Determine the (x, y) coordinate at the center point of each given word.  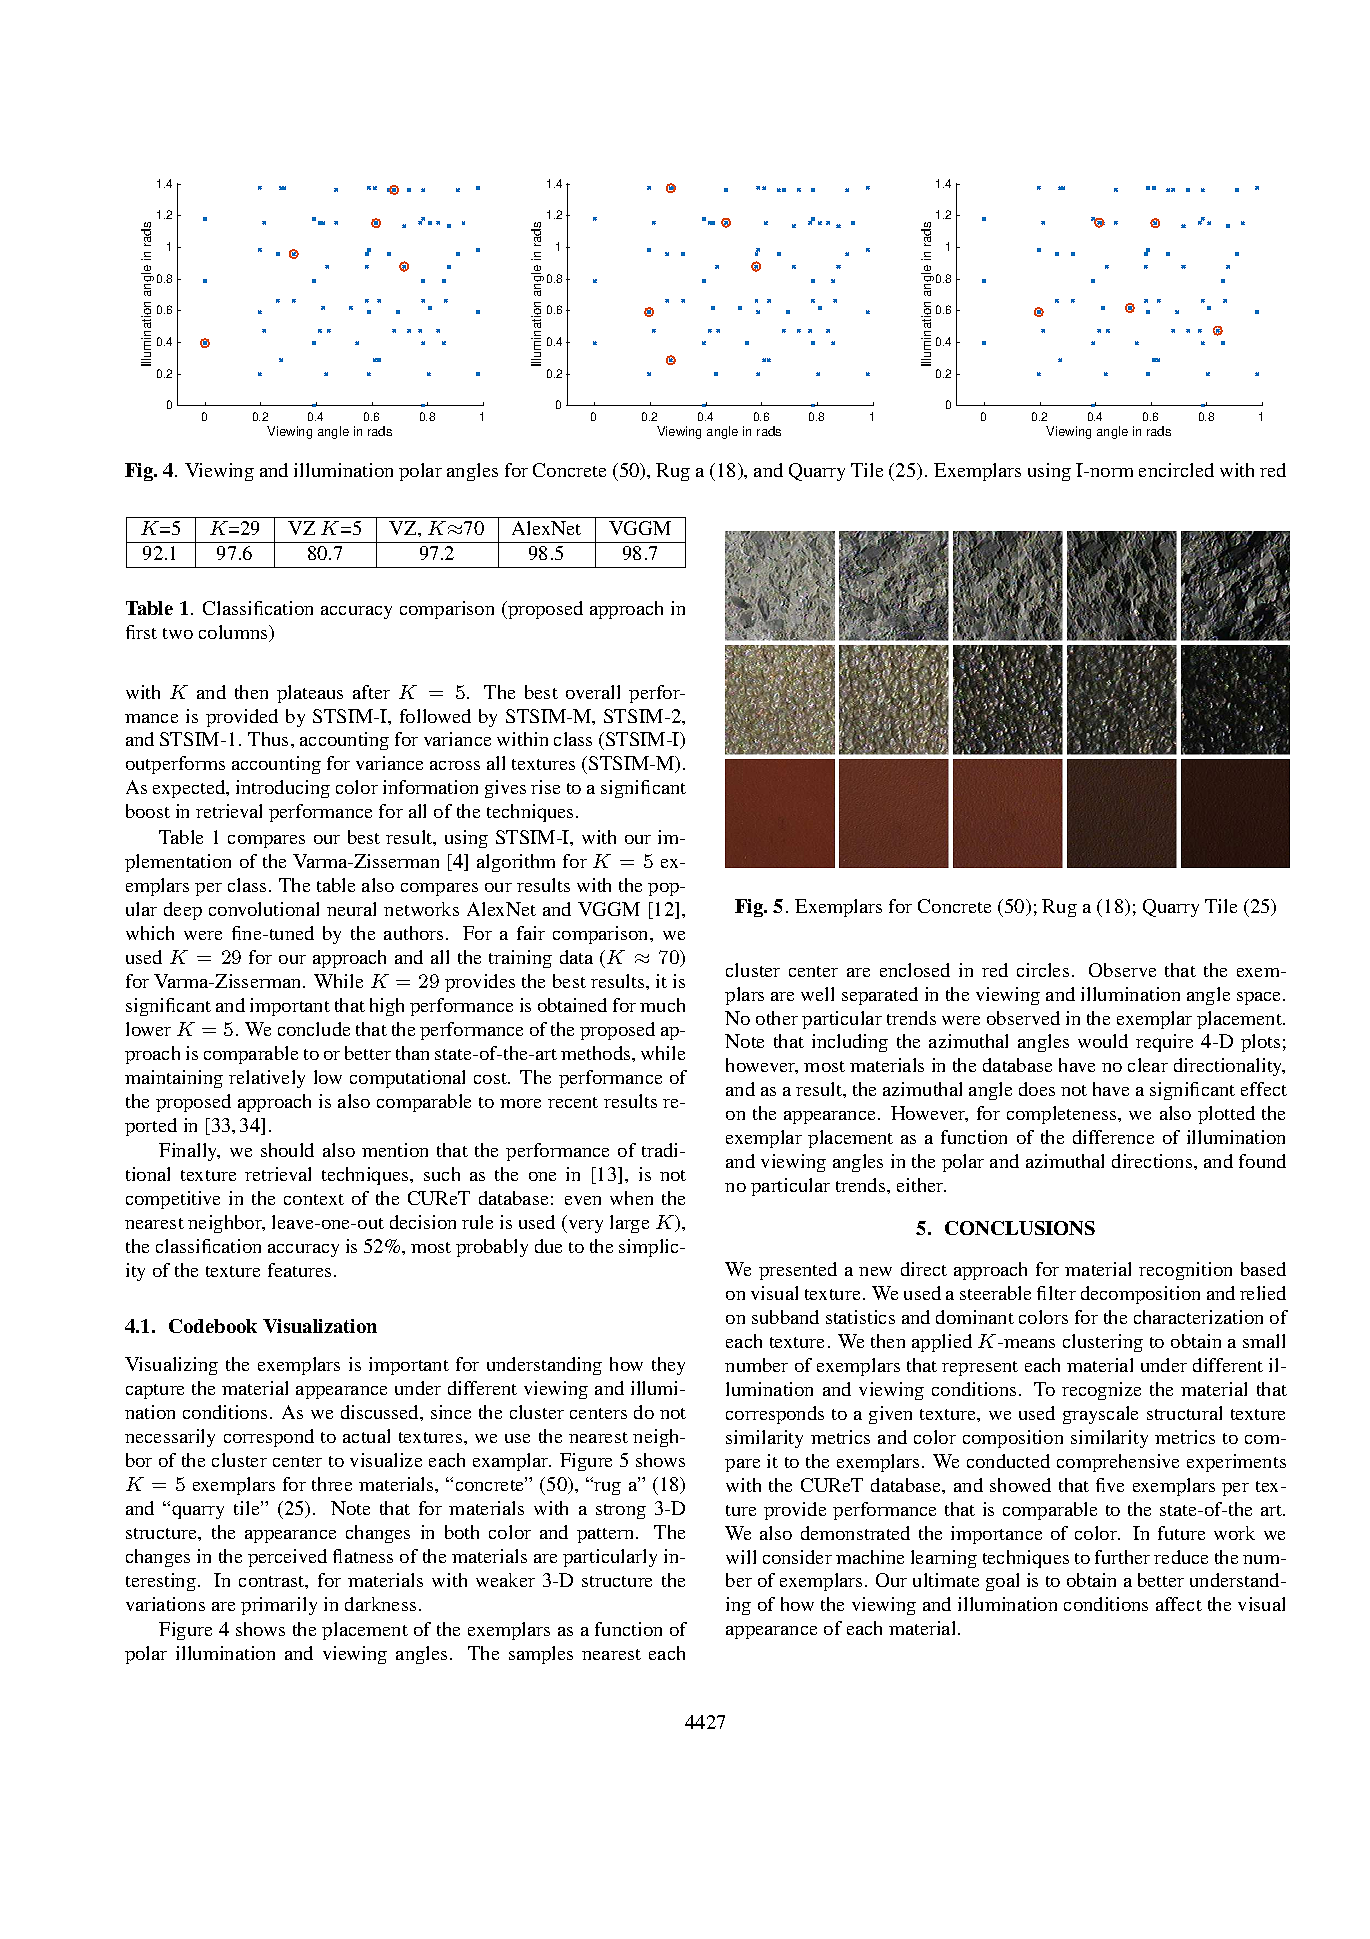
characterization (1198, 1317)
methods (597, 1053)
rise (545, 787)
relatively (267, 1079)
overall (593, 692)
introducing (283, 789)
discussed (381, 1412)
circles (1043, 970)
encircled (1176, 470)
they (668, 1366)
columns (234, 633)
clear (1148, 1065)
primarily (279, 1606)
